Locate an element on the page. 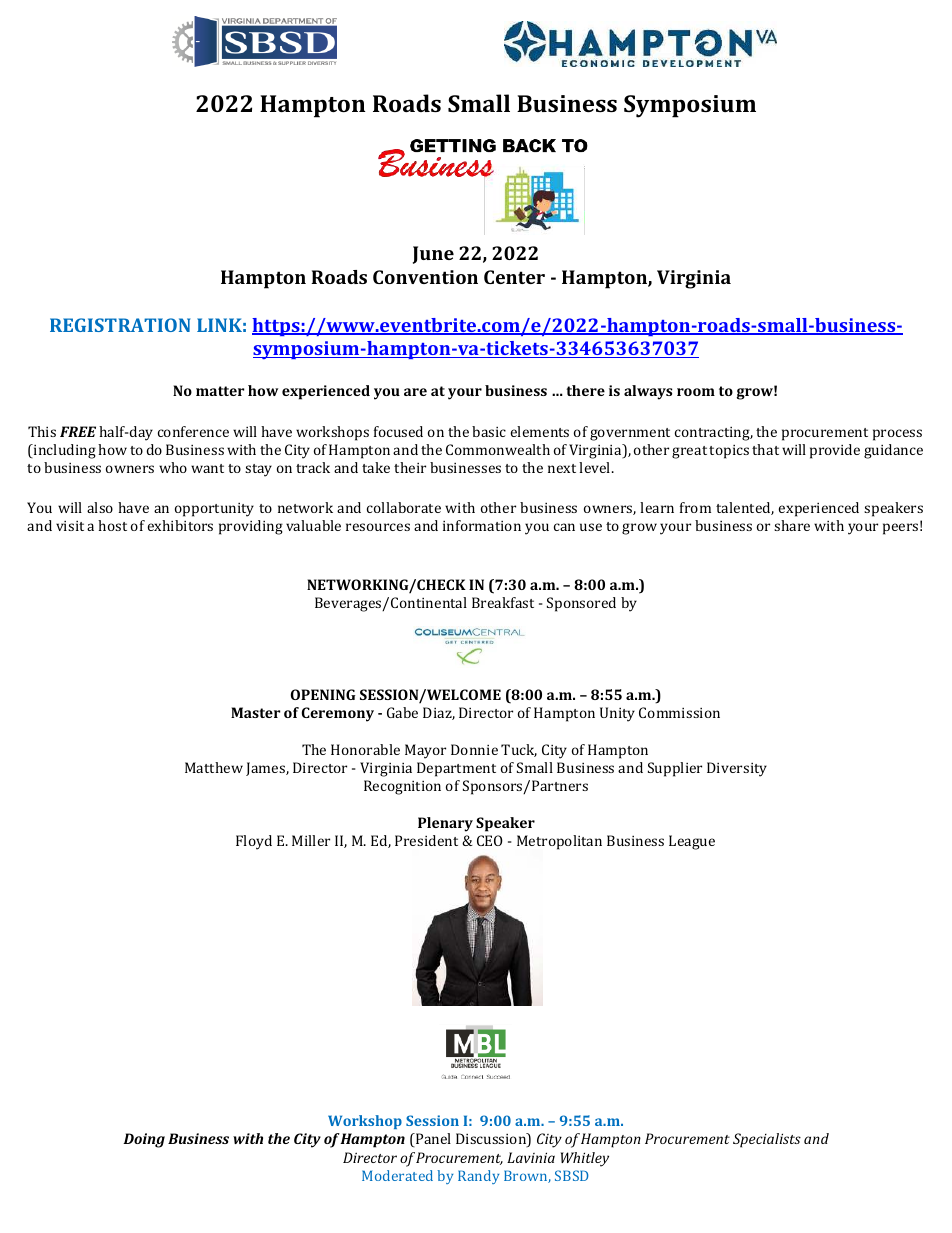  Master is located at coordinates (255, 712).
